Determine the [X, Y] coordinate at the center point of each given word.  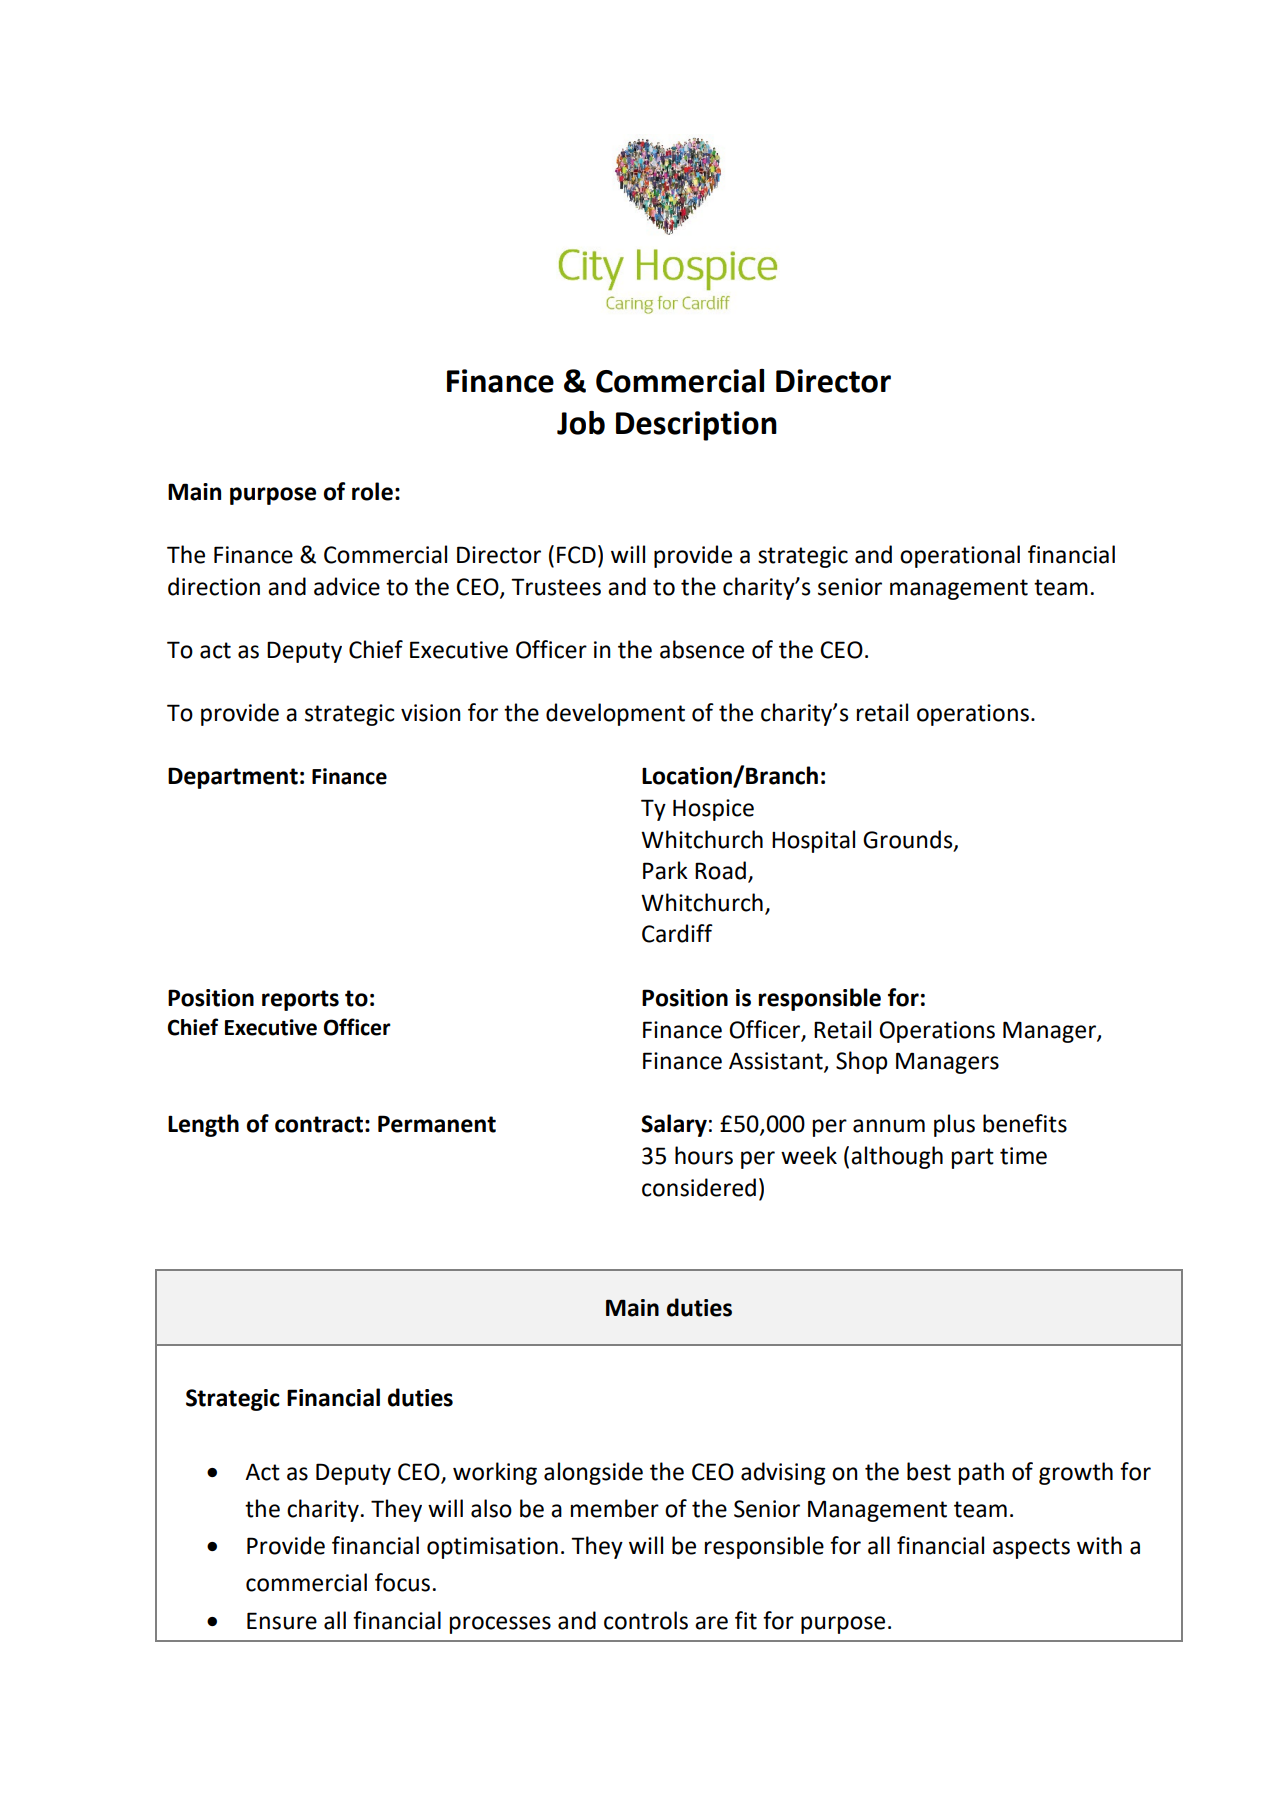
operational [960, 556]
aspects [1031, 1548]
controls [646, 1620]
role [372, 491]
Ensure [282, 1621]
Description [696, 426]
